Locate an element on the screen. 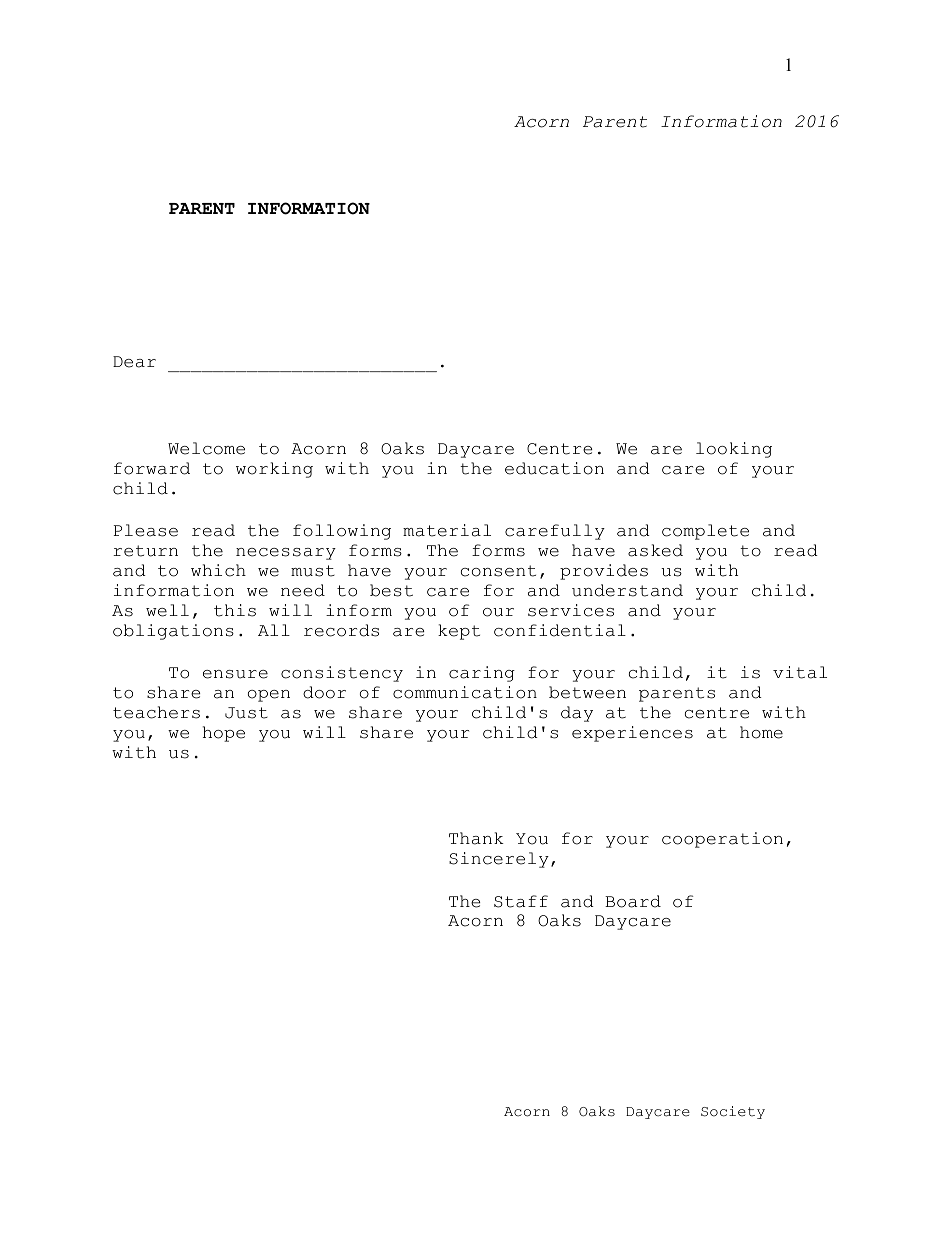 This screenshot has height=1233, width=952. communication is located at coordinates (465, 692).
